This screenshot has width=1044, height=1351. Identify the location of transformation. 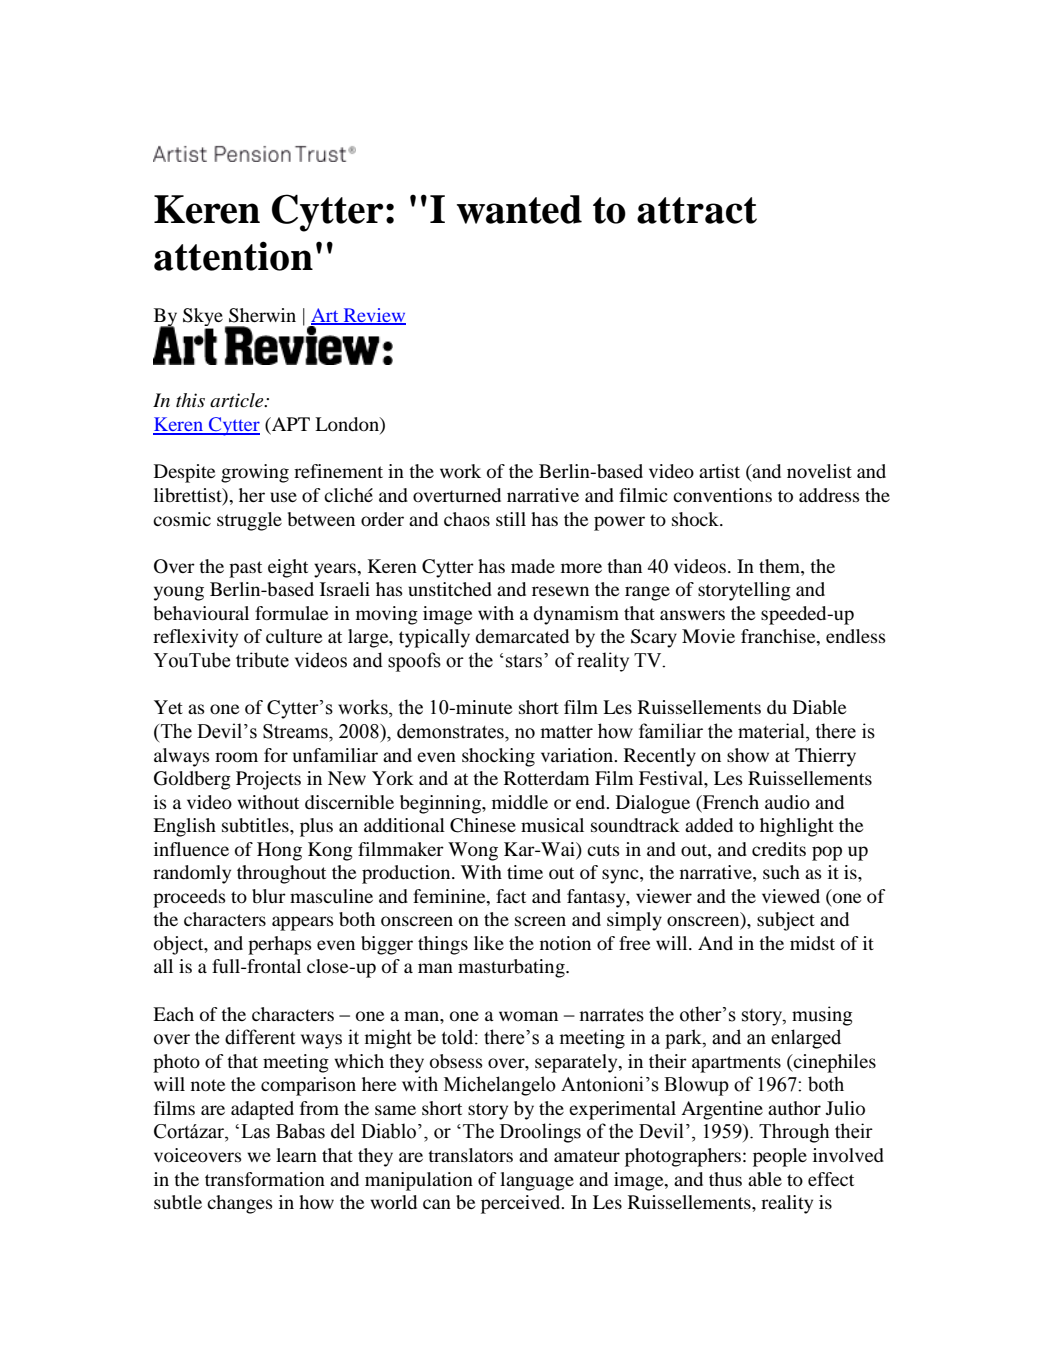
(265, 1179).
